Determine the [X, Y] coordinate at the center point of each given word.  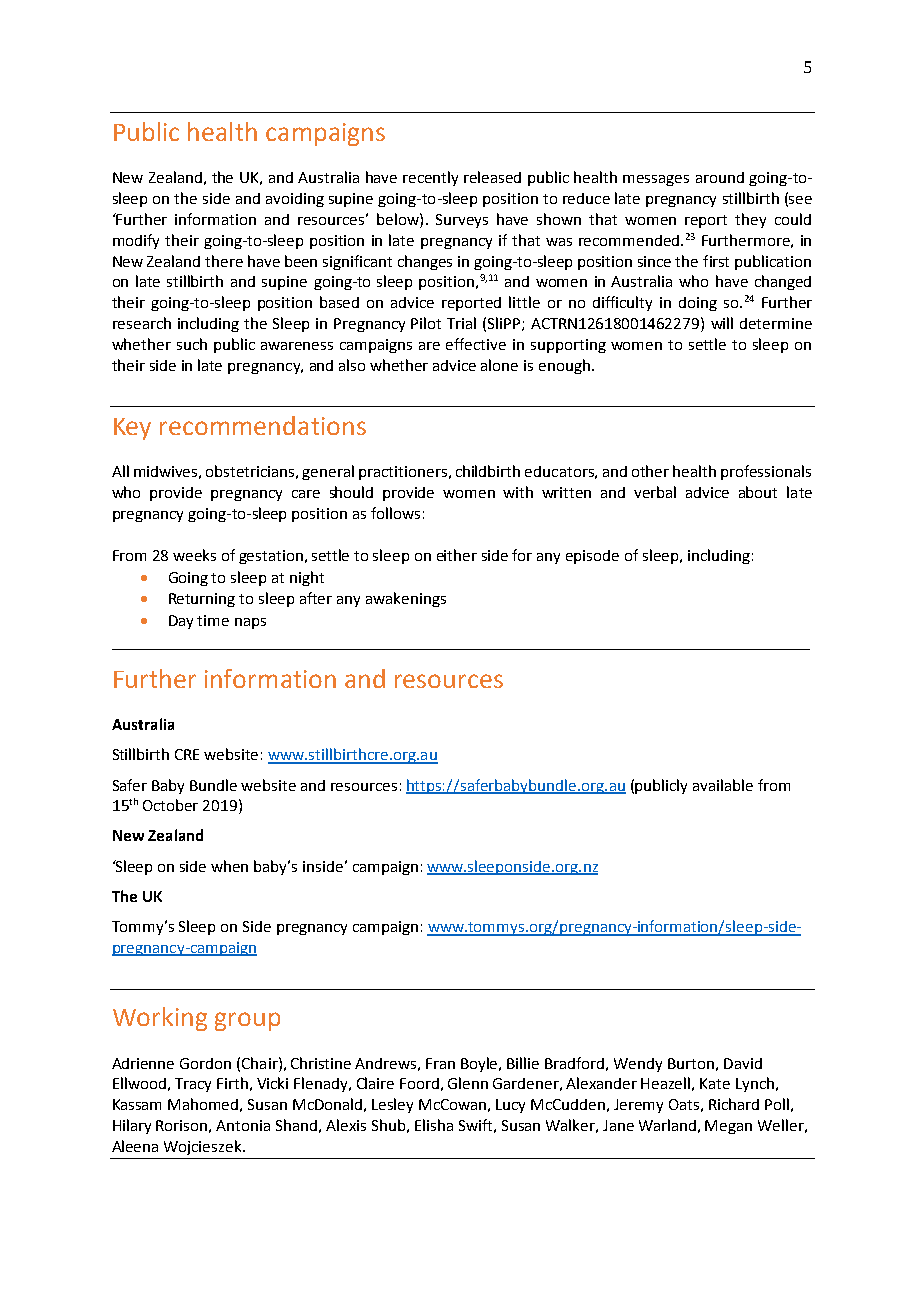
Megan [728, 1127]
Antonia [243, 1125]
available [723, 785]
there [224, 261]
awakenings [406, 599]
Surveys [462, 221]
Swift [475, 1125]
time [213, 620]
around [720, 177]
